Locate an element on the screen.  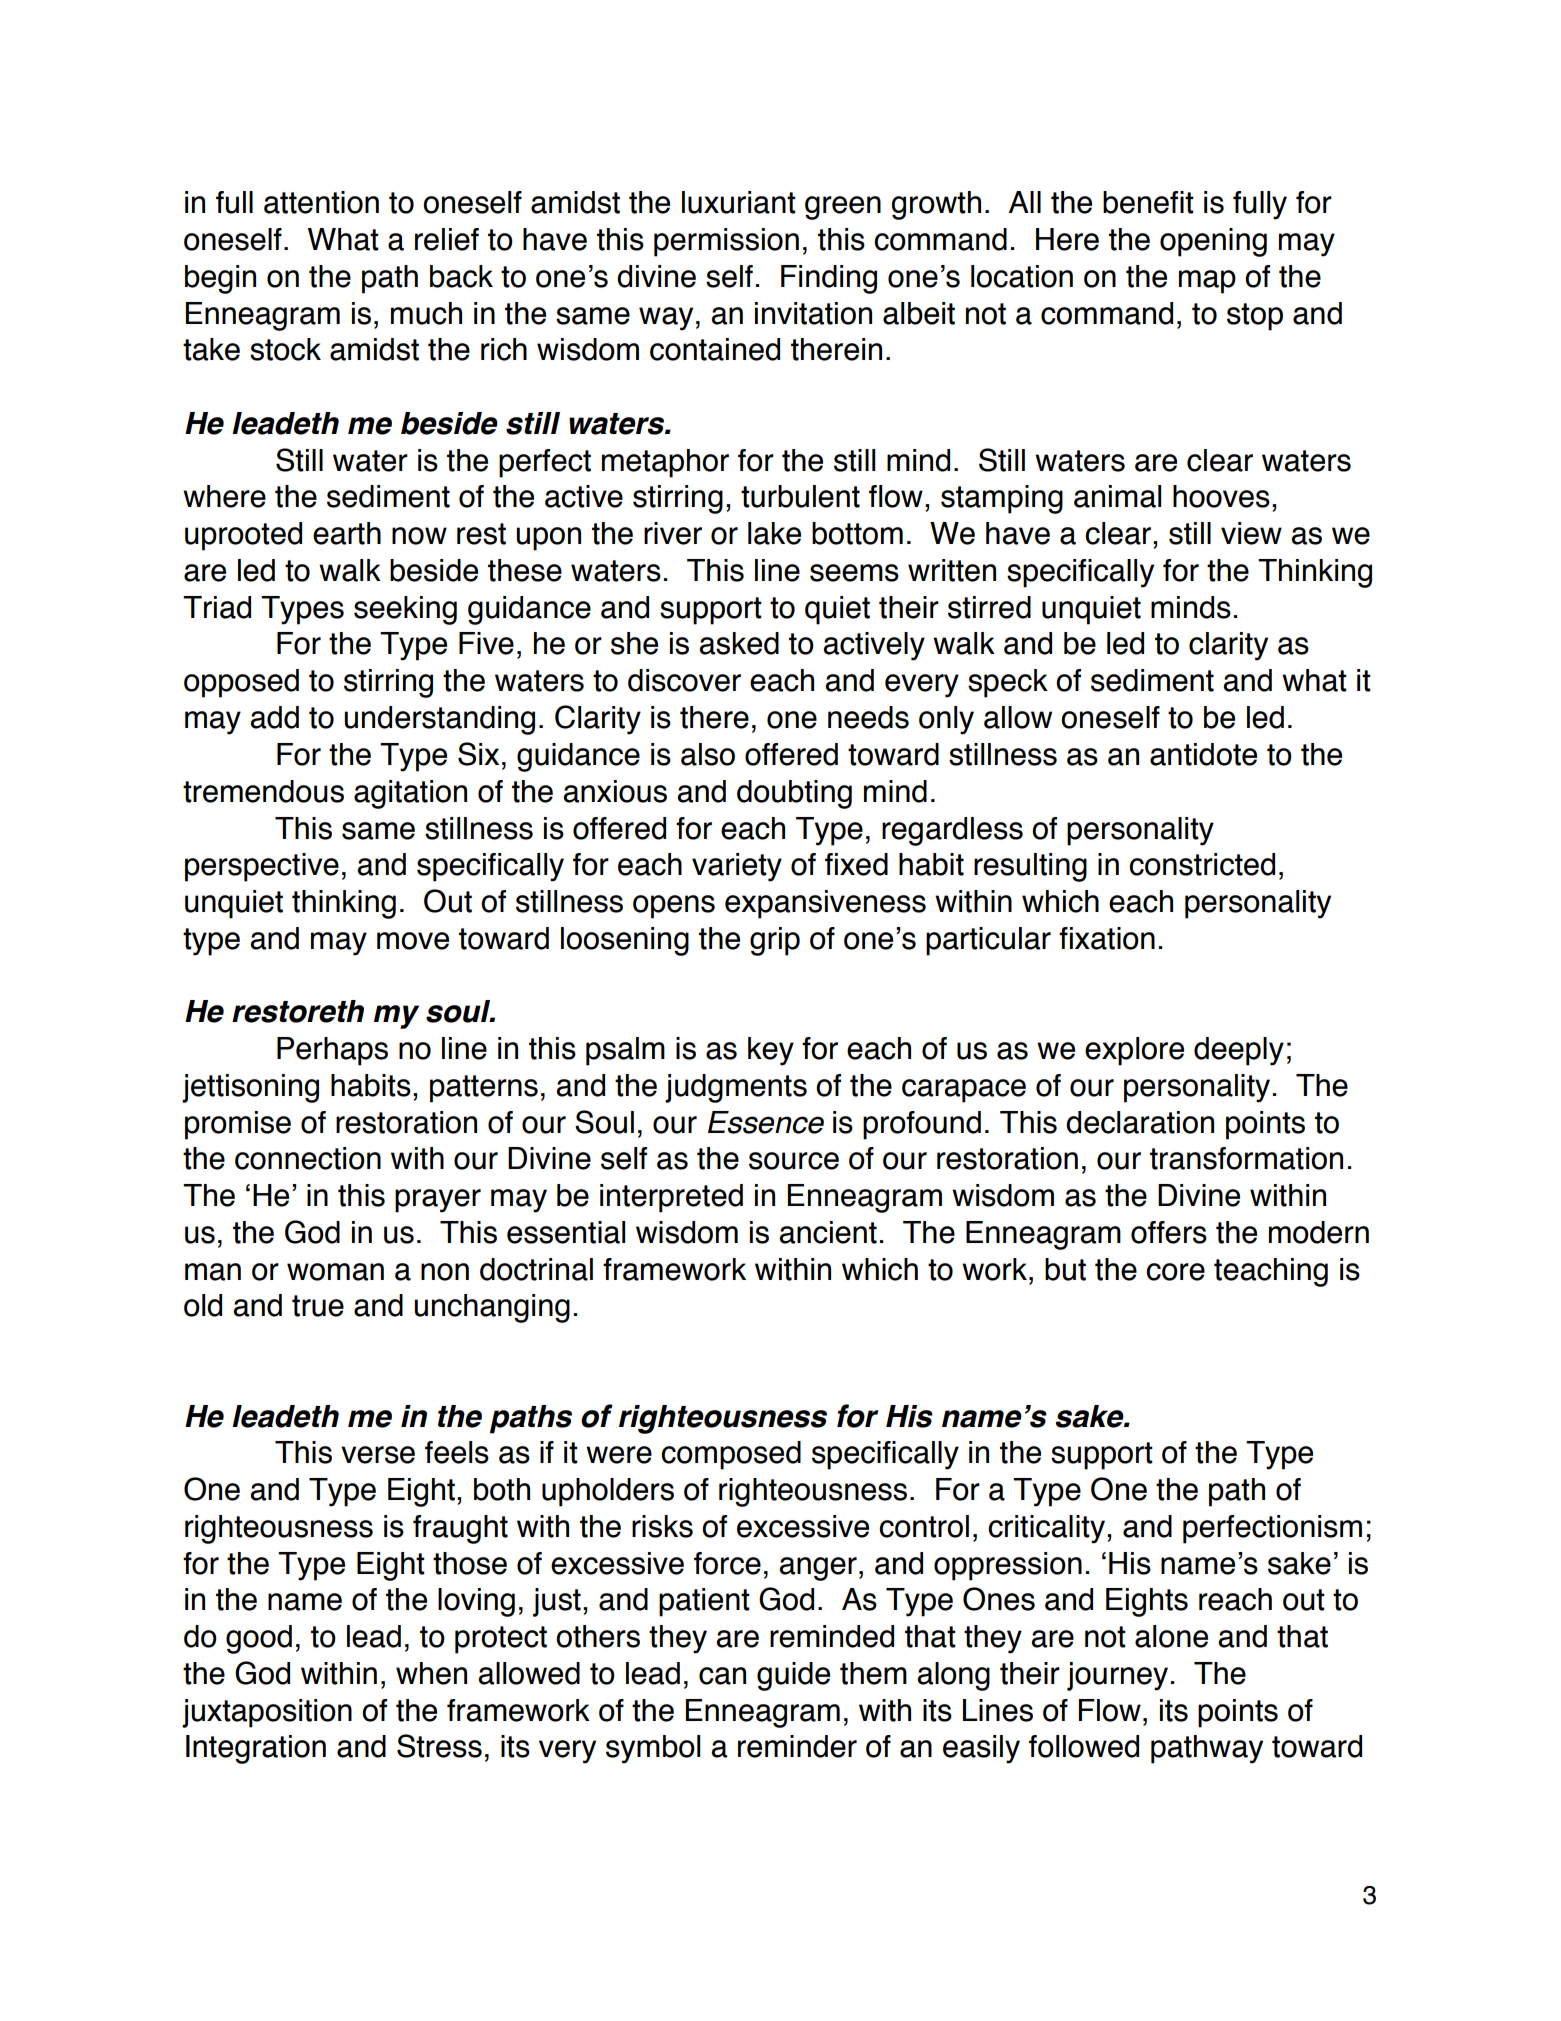
journey is located at coordinates (1117, 1676).
